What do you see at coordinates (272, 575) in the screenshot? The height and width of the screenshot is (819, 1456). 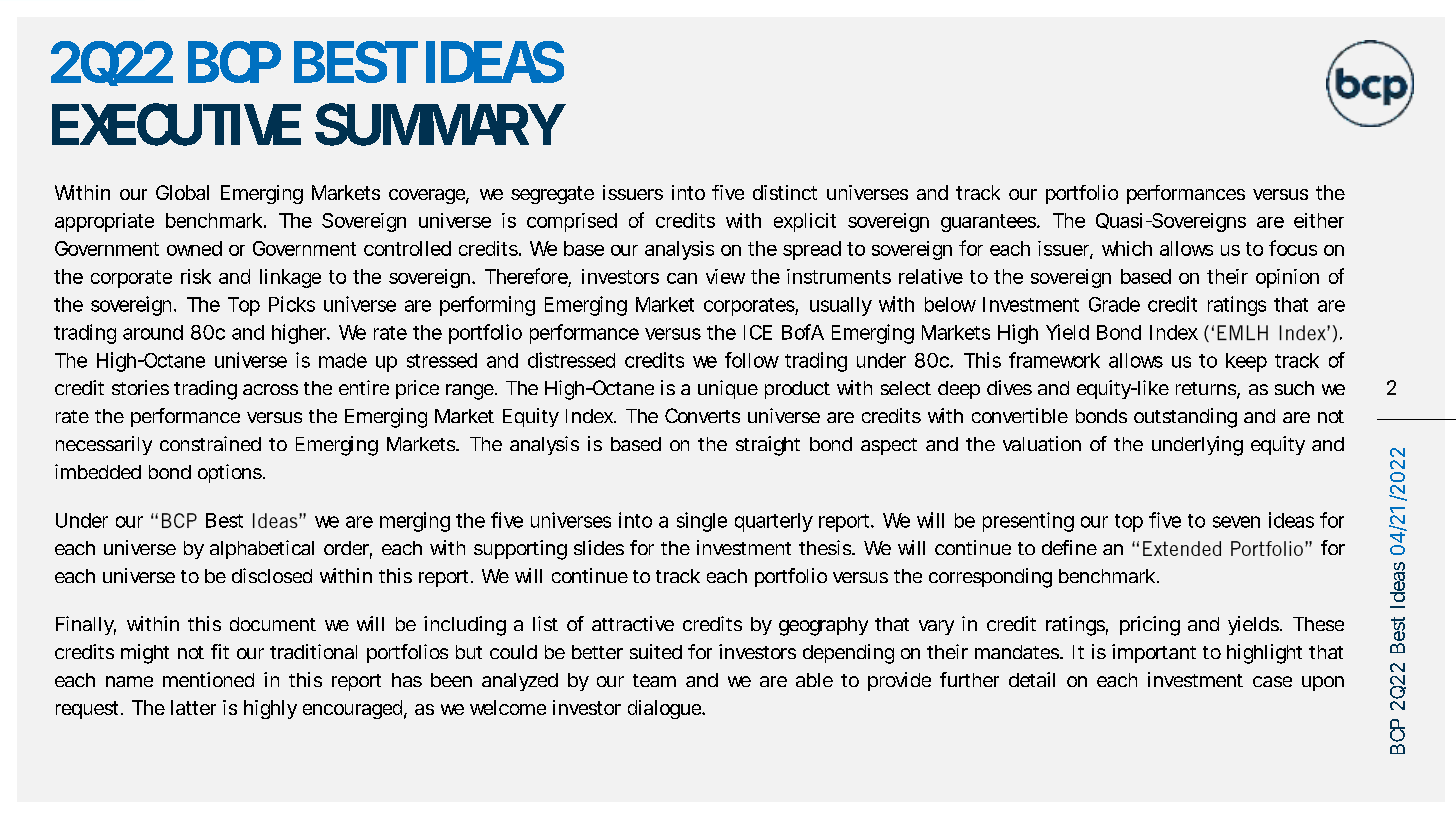 I see `disclosed` at bounding box center [272, 575].
